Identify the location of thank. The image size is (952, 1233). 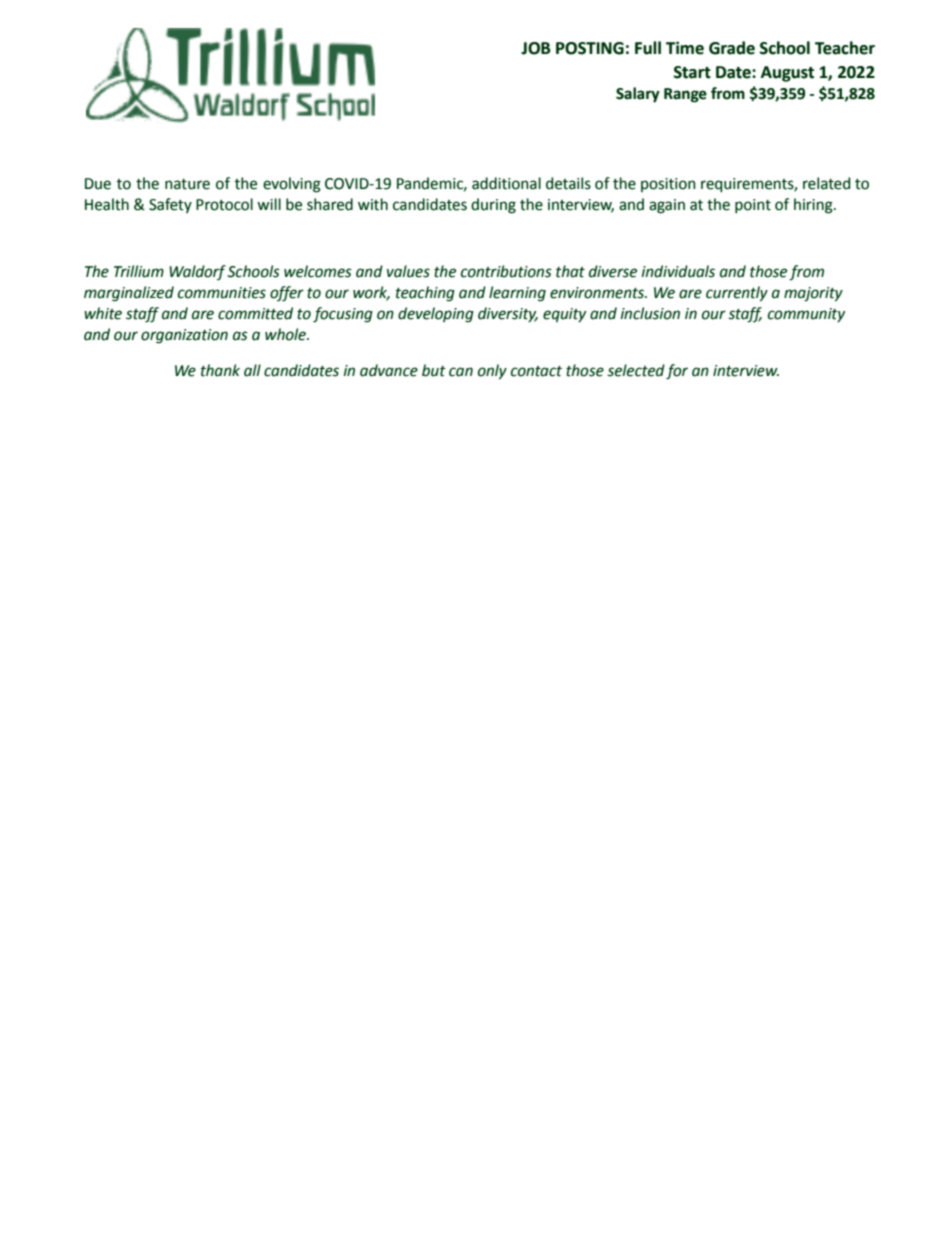
(220, 370).
